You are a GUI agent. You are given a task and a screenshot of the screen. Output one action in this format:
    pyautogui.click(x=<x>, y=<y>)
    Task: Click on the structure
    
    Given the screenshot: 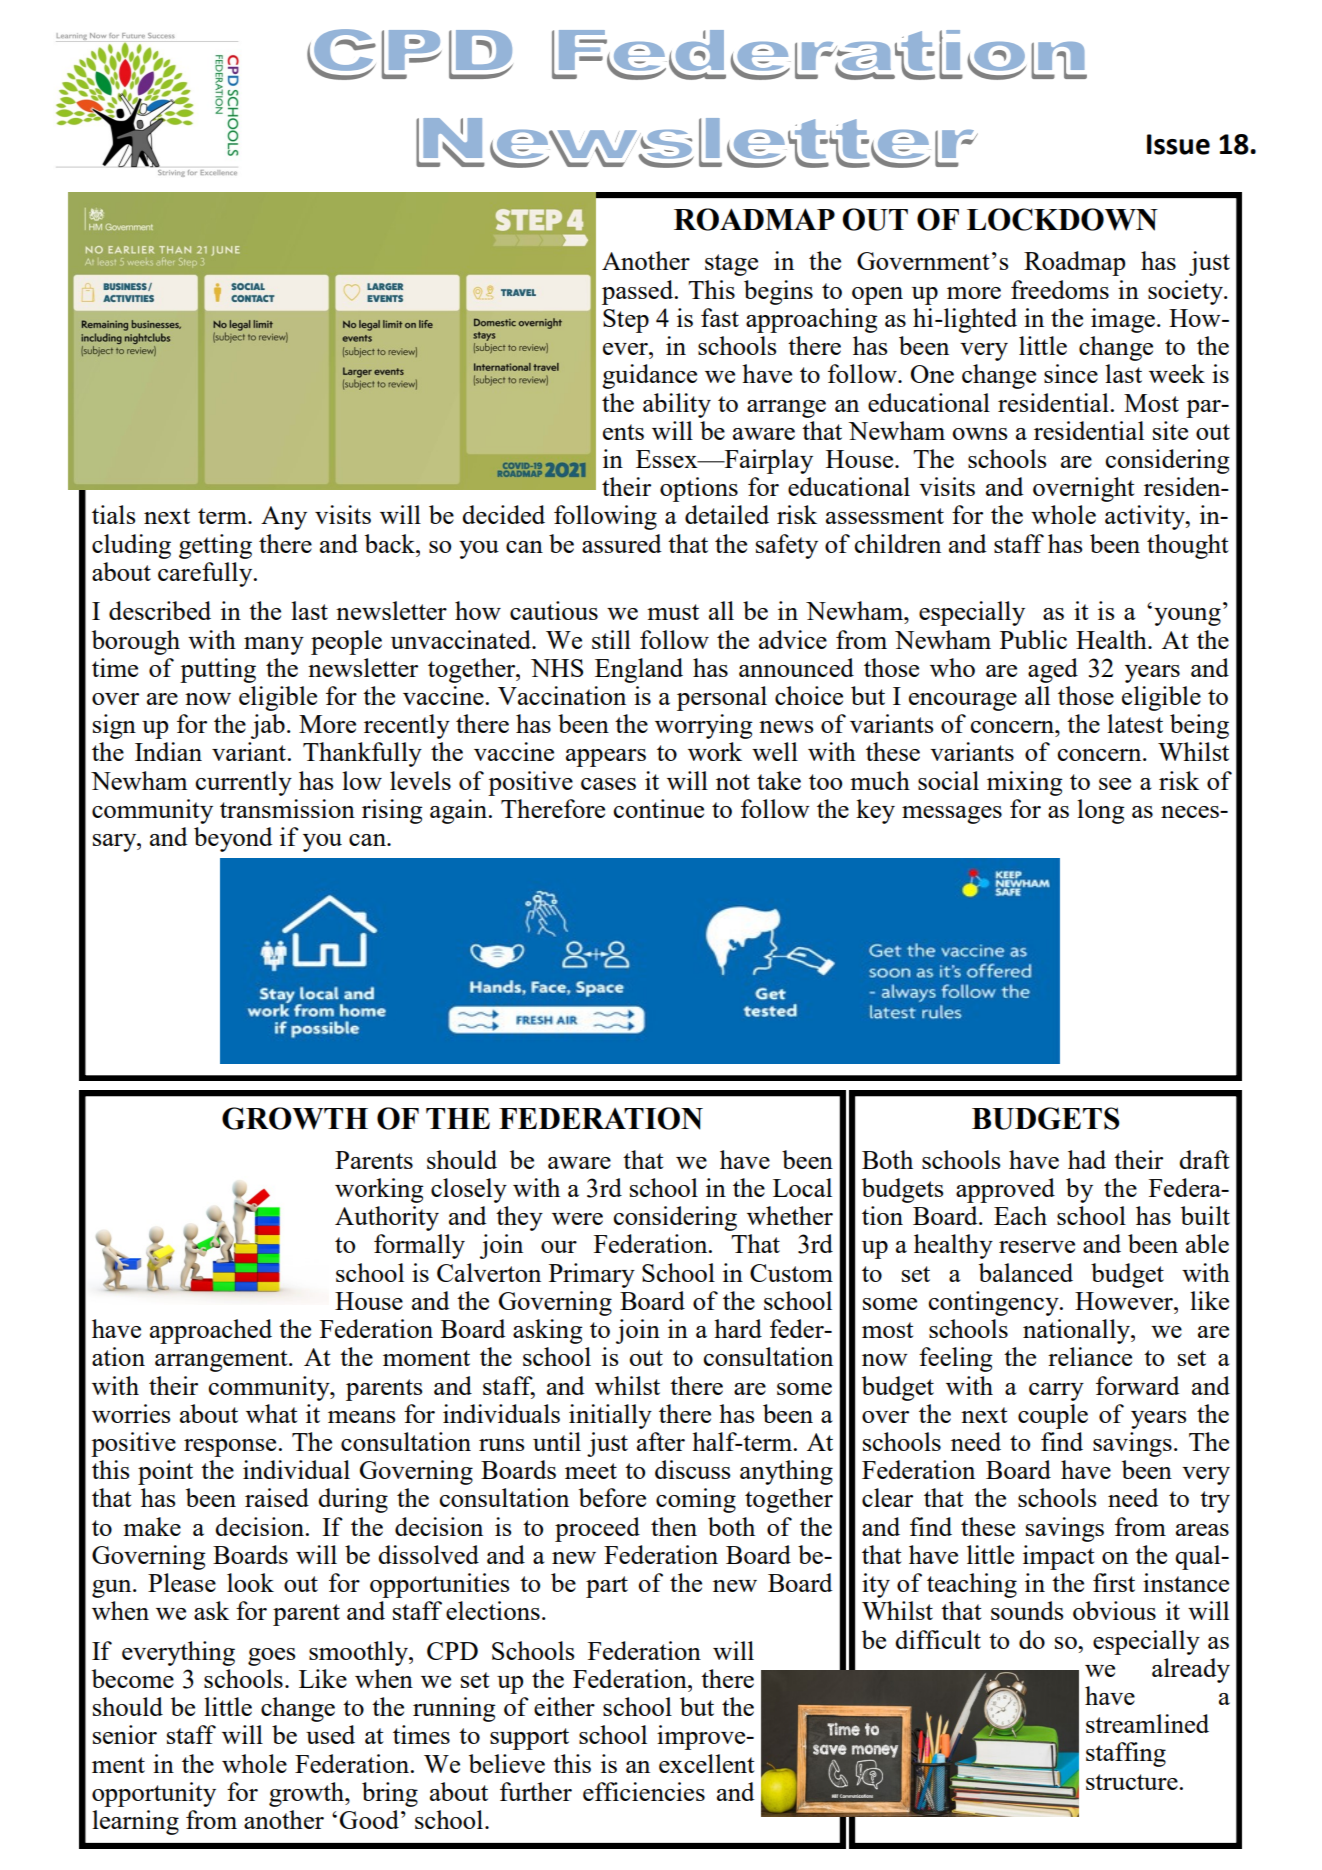 What is the action you would take?
    pyautogui.click(x=1133, y=1782)
